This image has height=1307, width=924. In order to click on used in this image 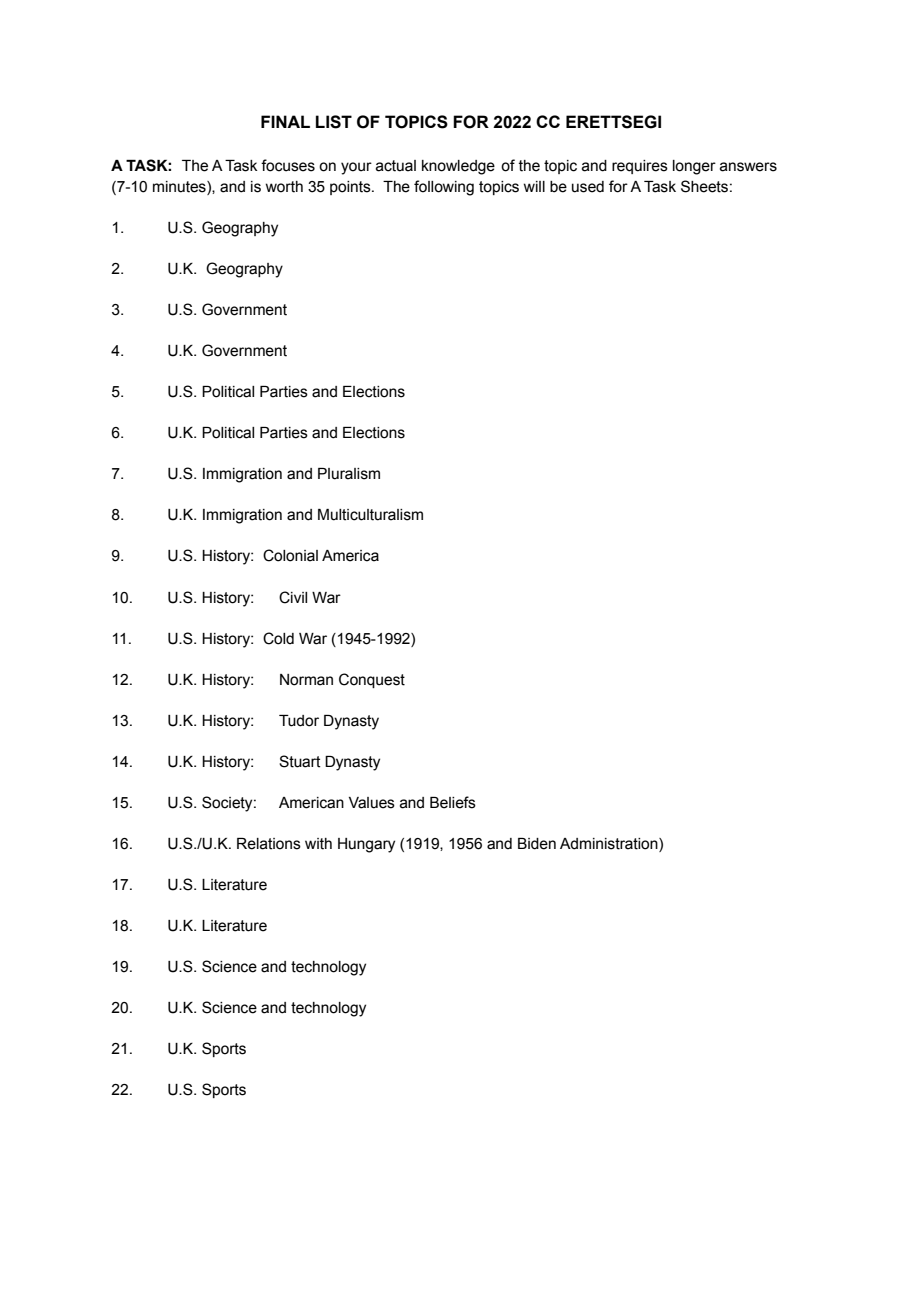, I will do `click(588, 187)`.
